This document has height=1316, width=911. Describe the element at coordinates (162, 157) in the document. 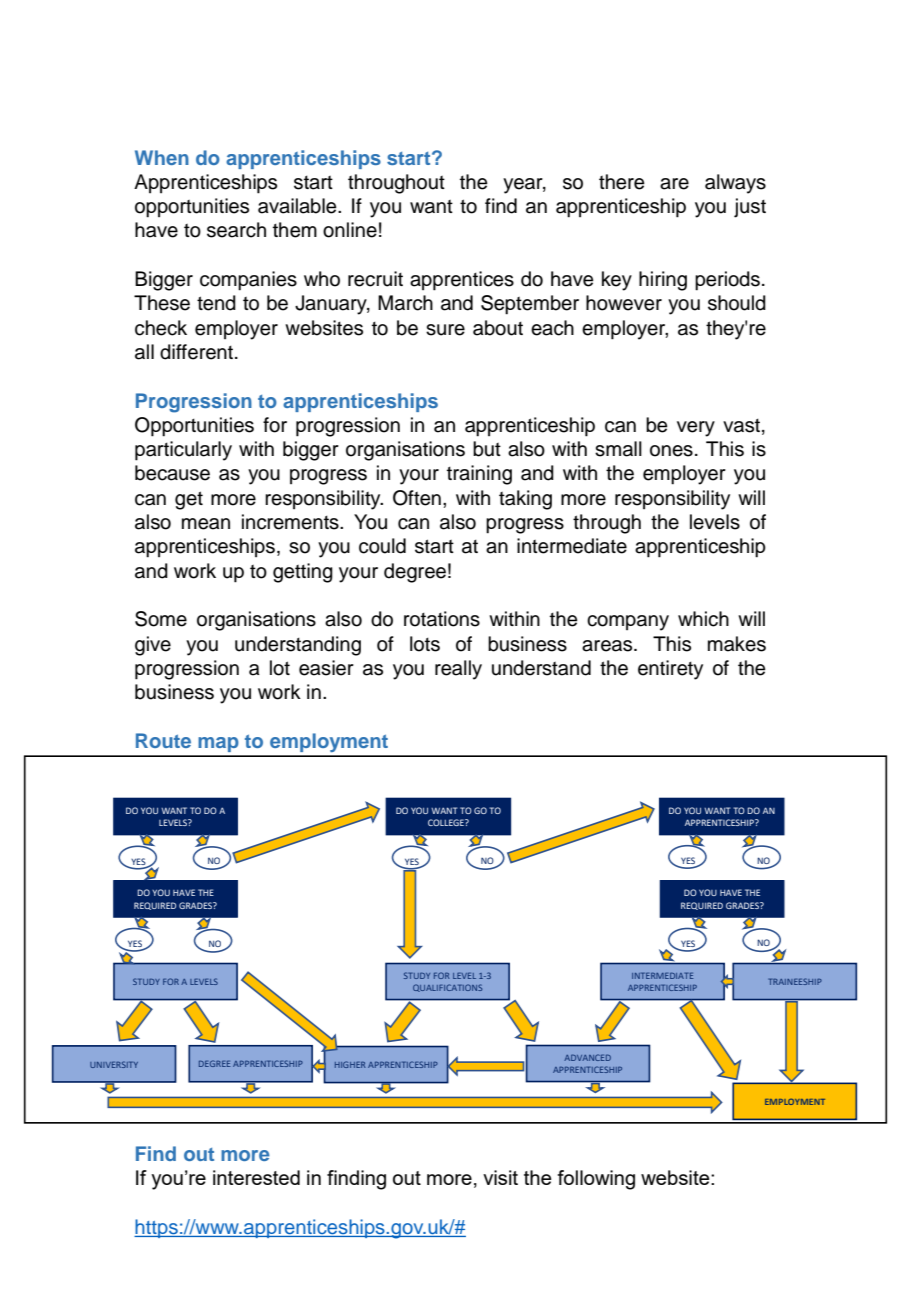

I see `When` at that location.
